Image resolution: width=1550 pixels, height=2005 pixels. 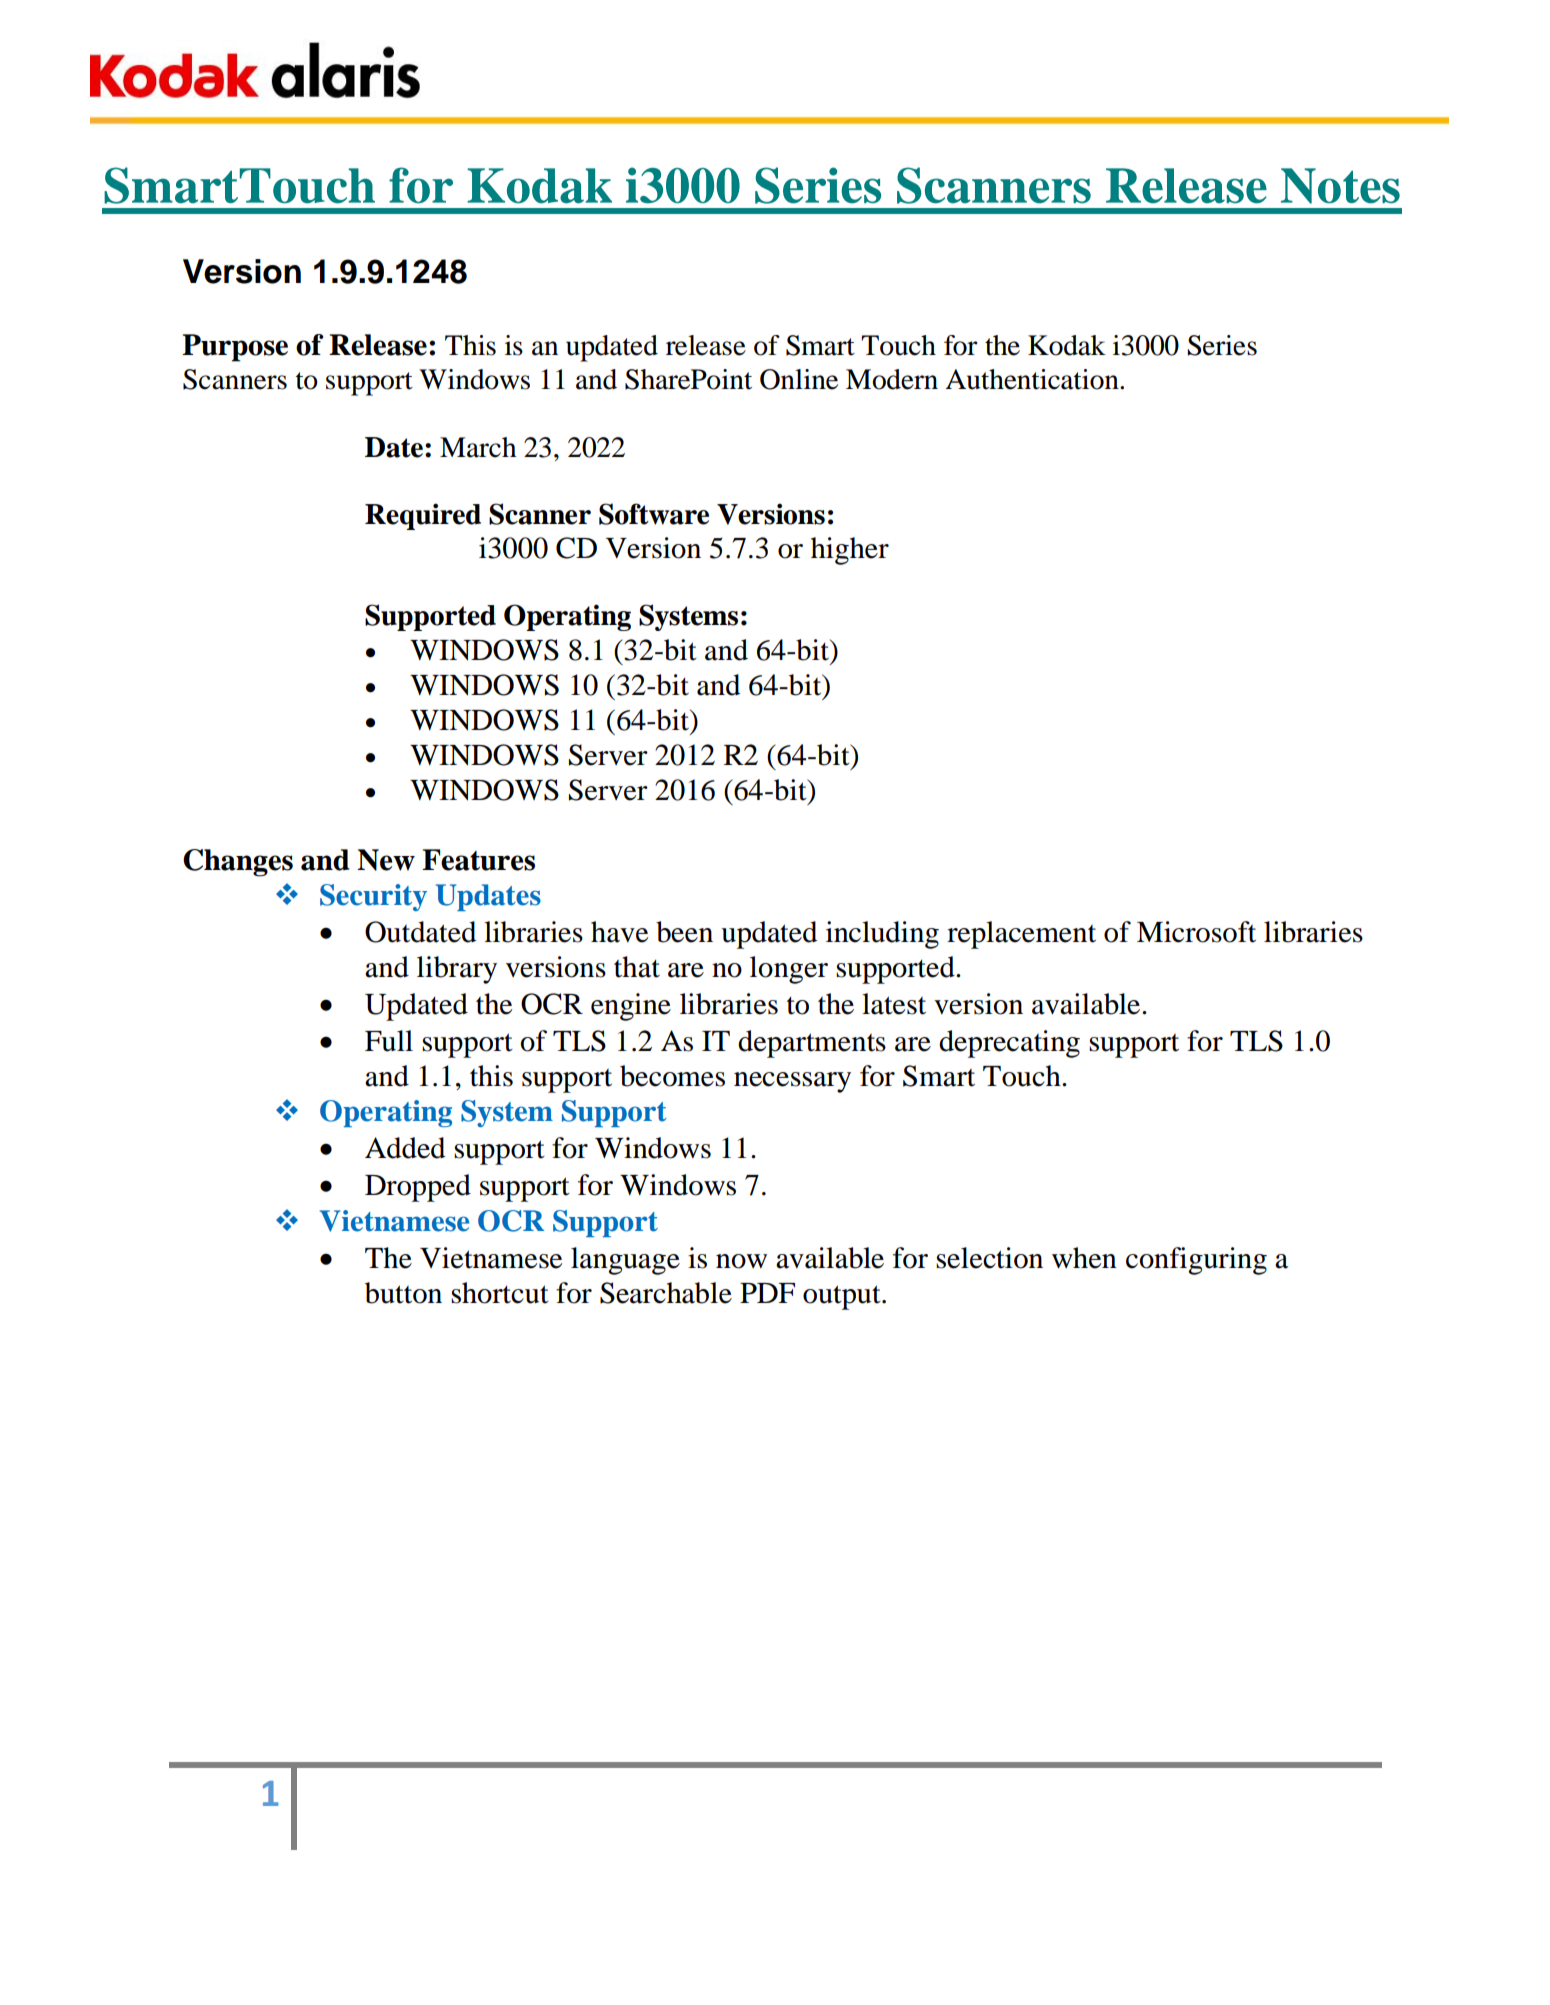 What do you see at coordinates (1340, 186) in the screenshot?
I see `Notes` at bounding box center [1340, 186].
